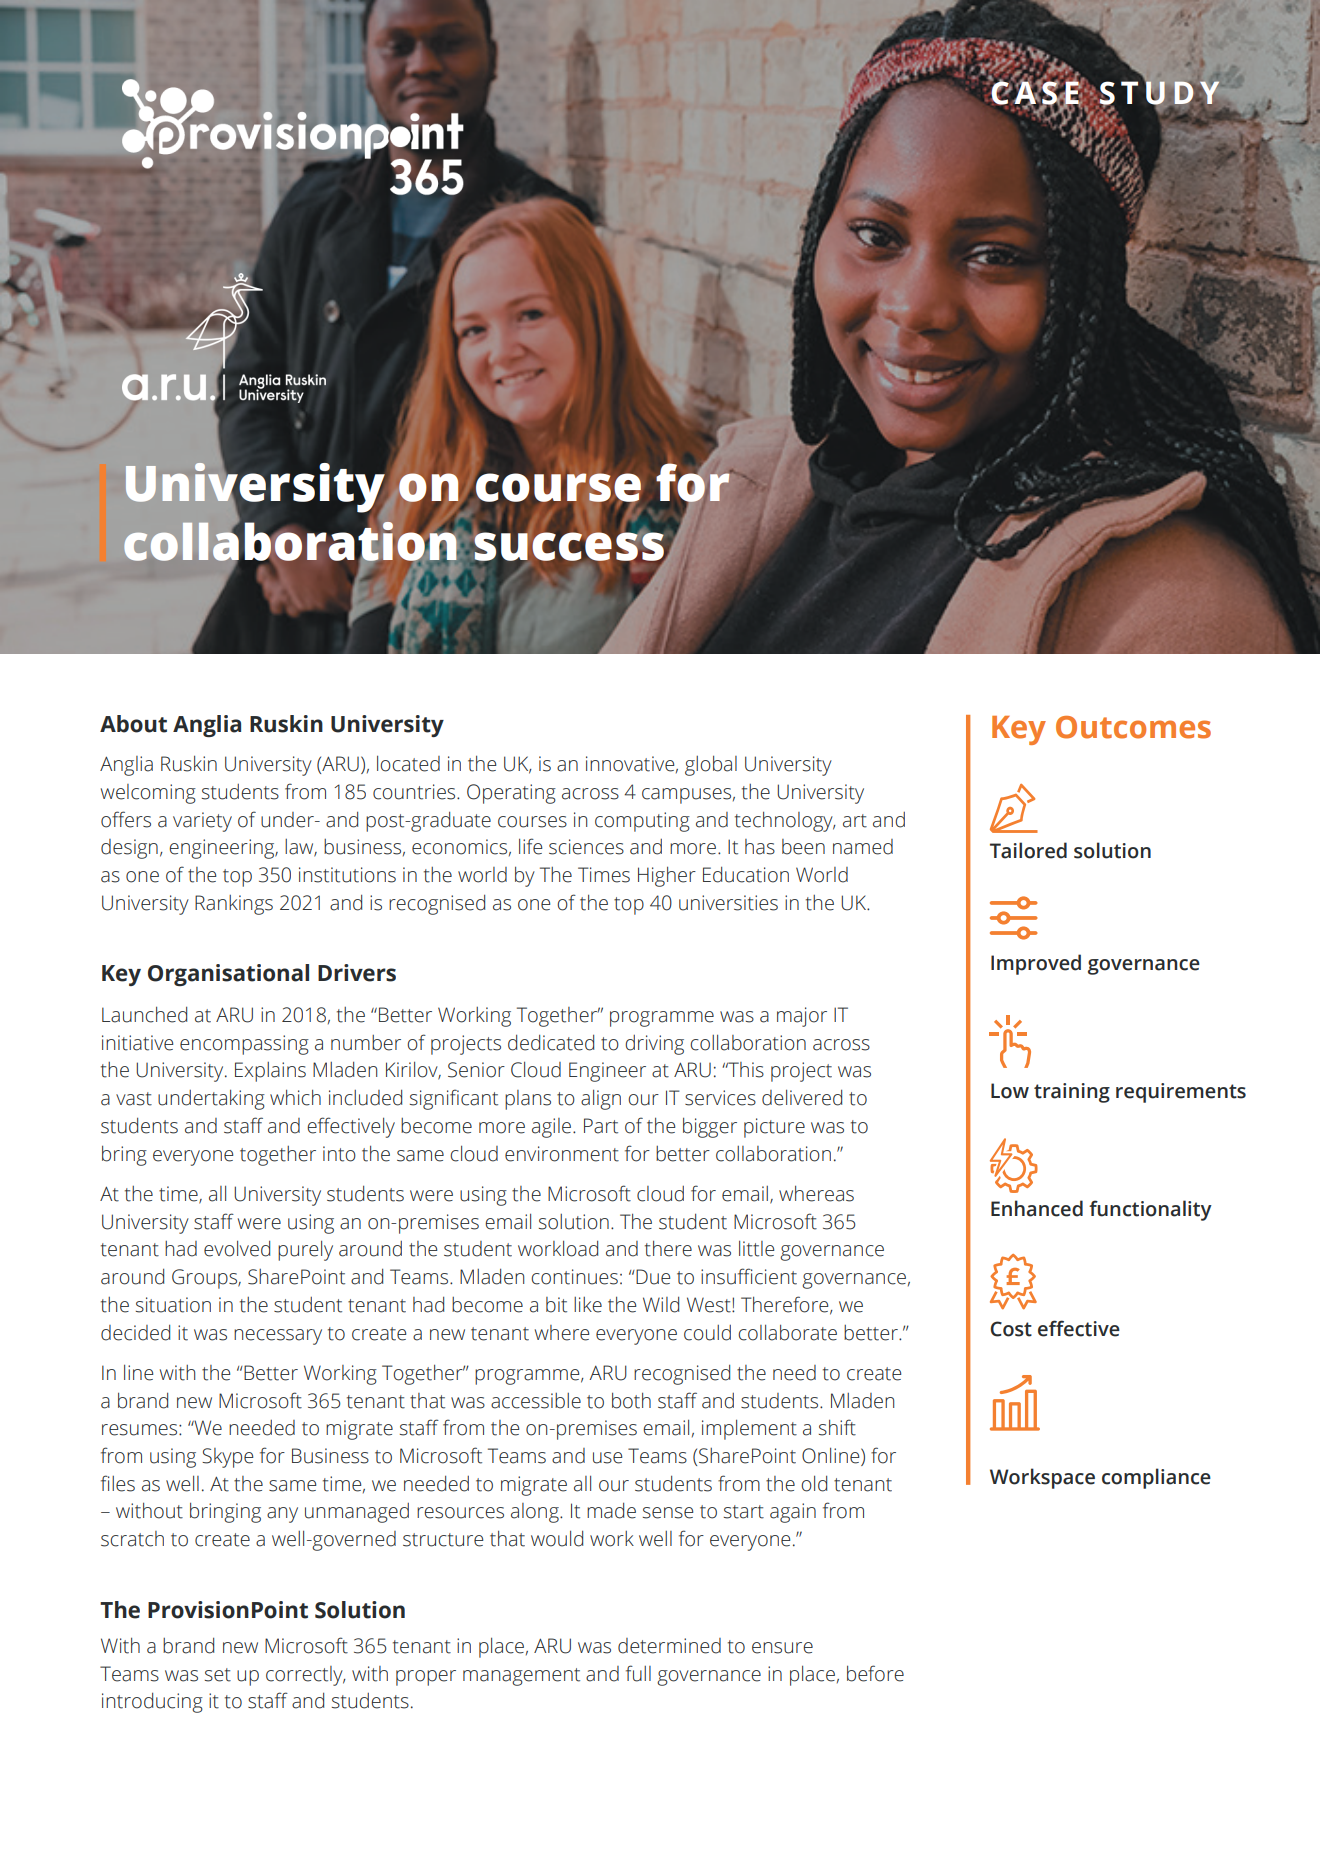  Describe the element at coordinates (601, 1126) in the screenshot. I see `Part` at that location.
